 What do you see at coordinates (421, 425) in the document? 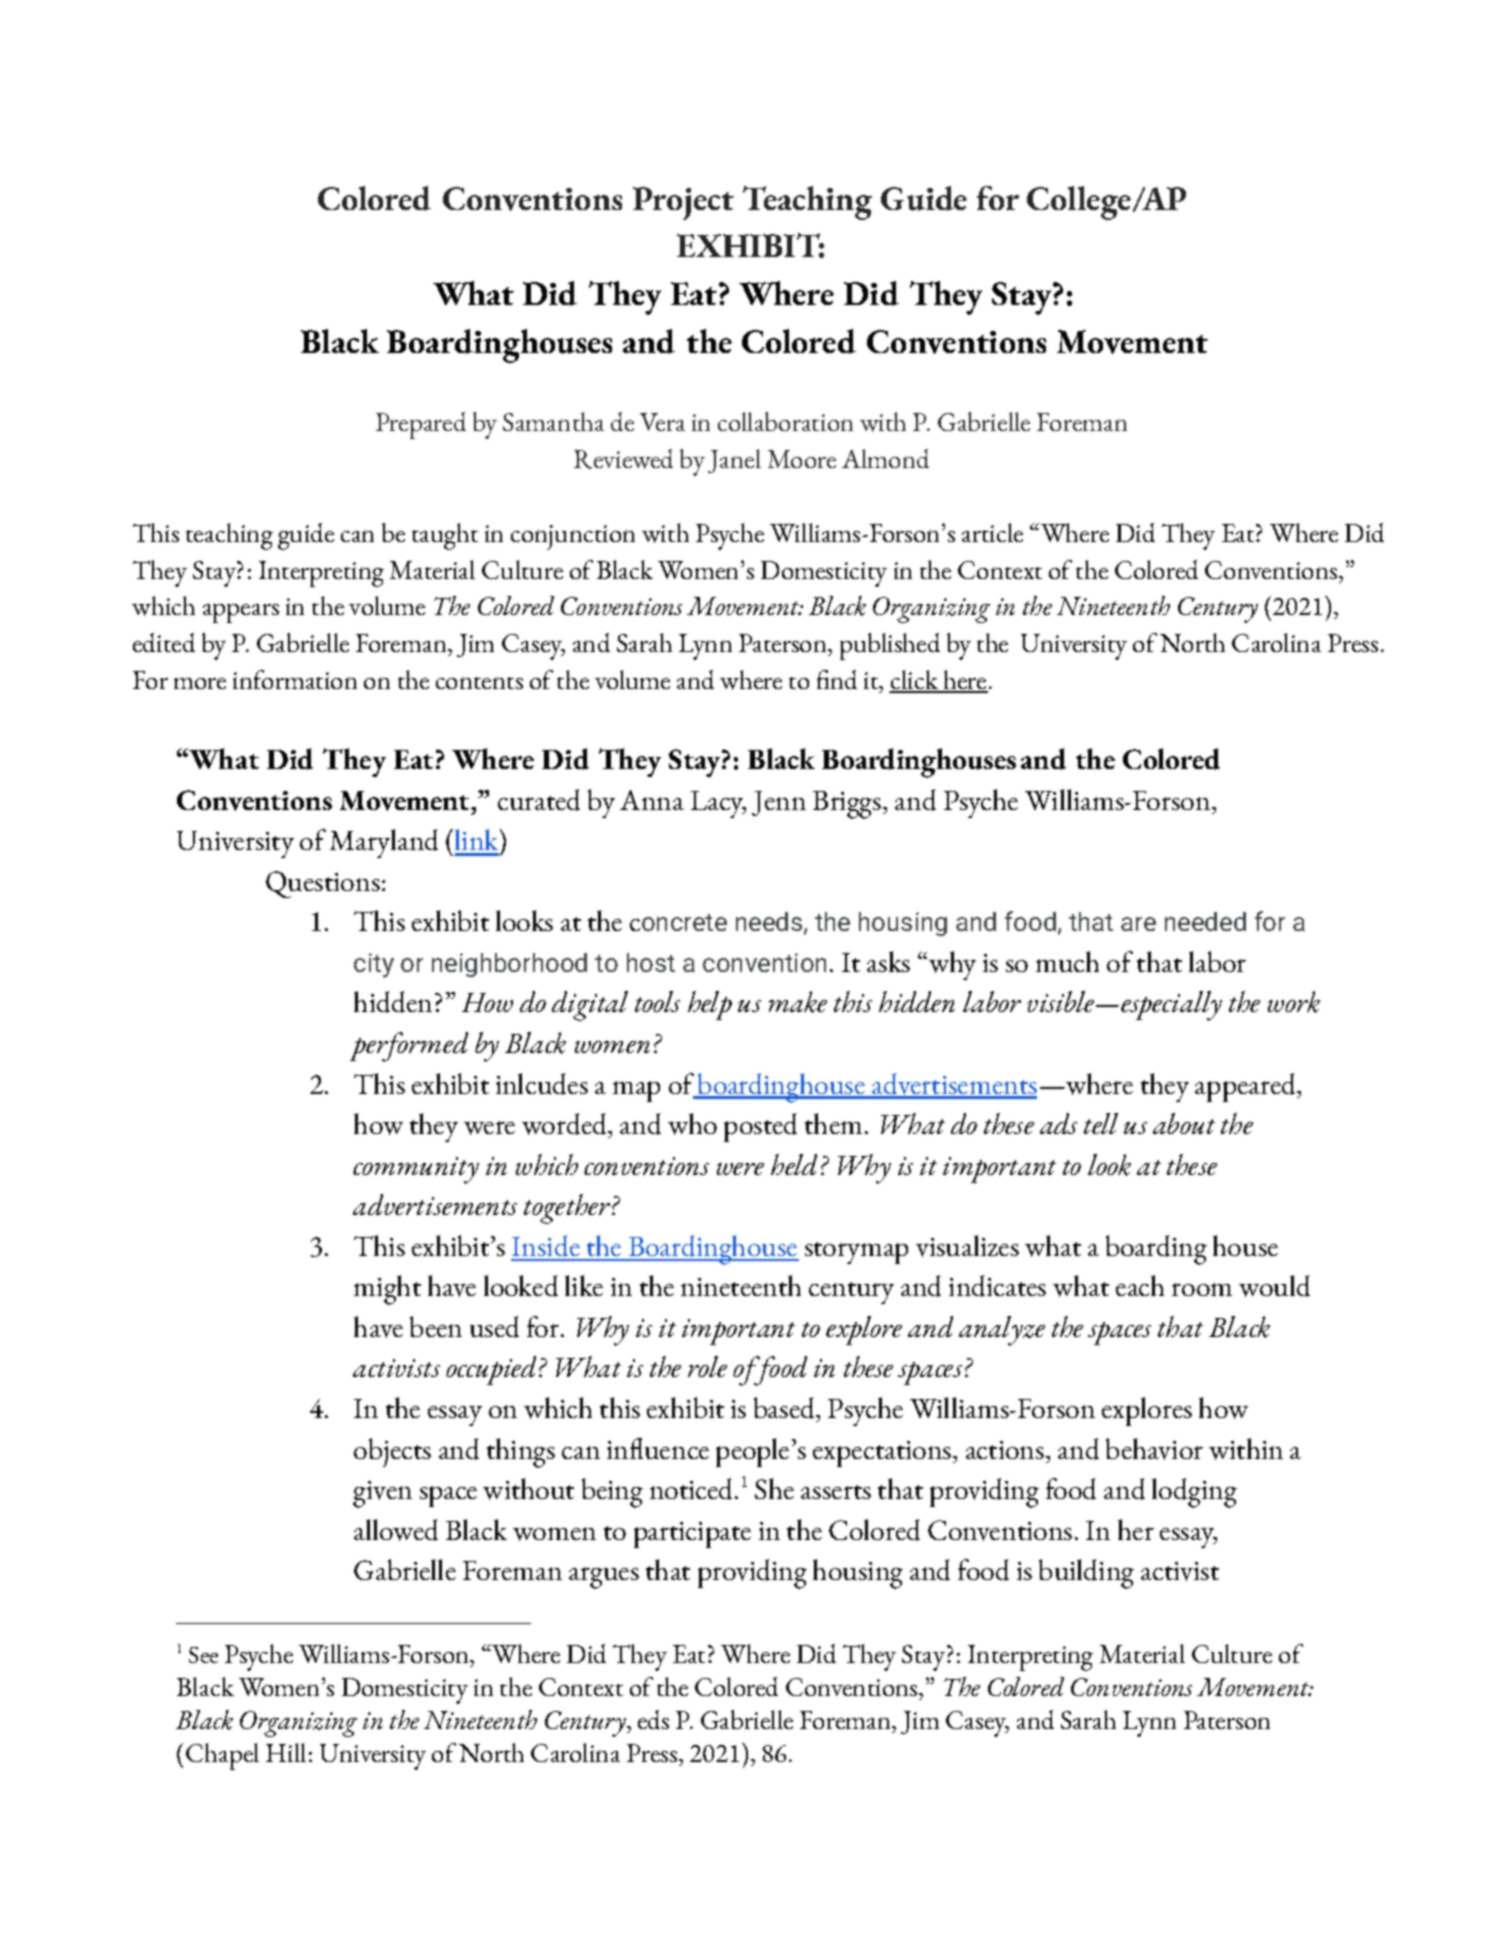
I see `Prepared` at bounding box center [421, 425].
